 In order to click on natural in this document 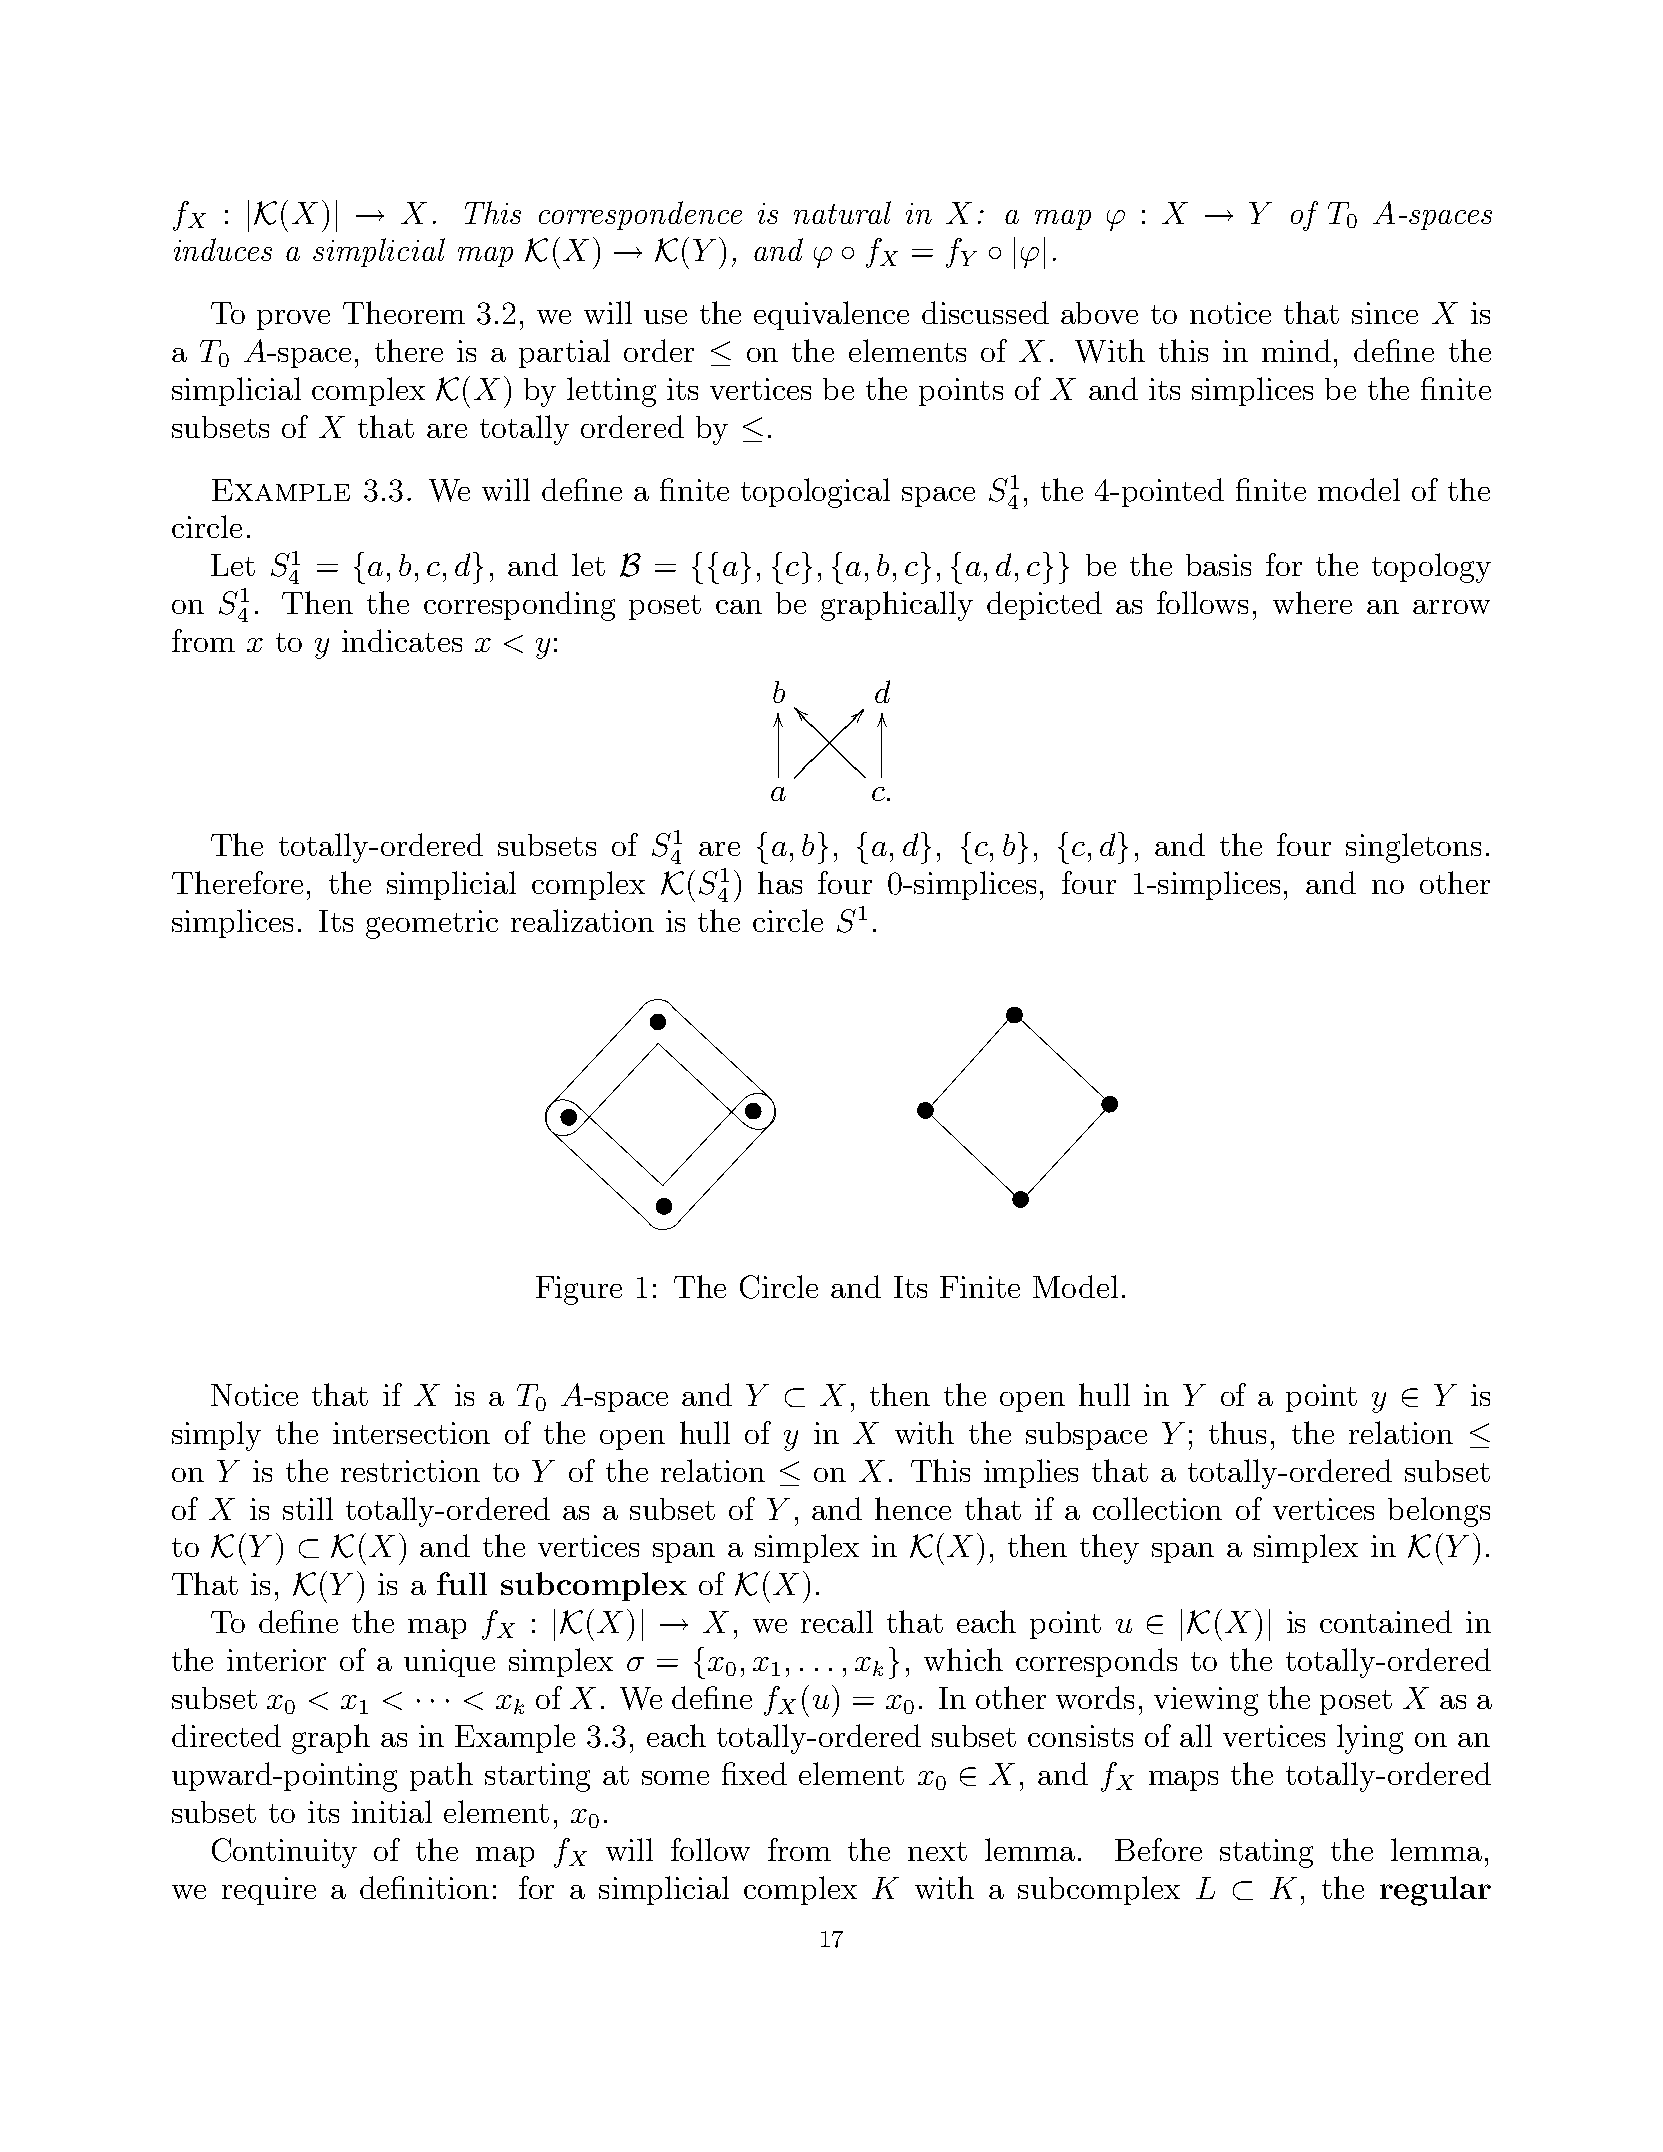, I will do `click(842, 212)`.
